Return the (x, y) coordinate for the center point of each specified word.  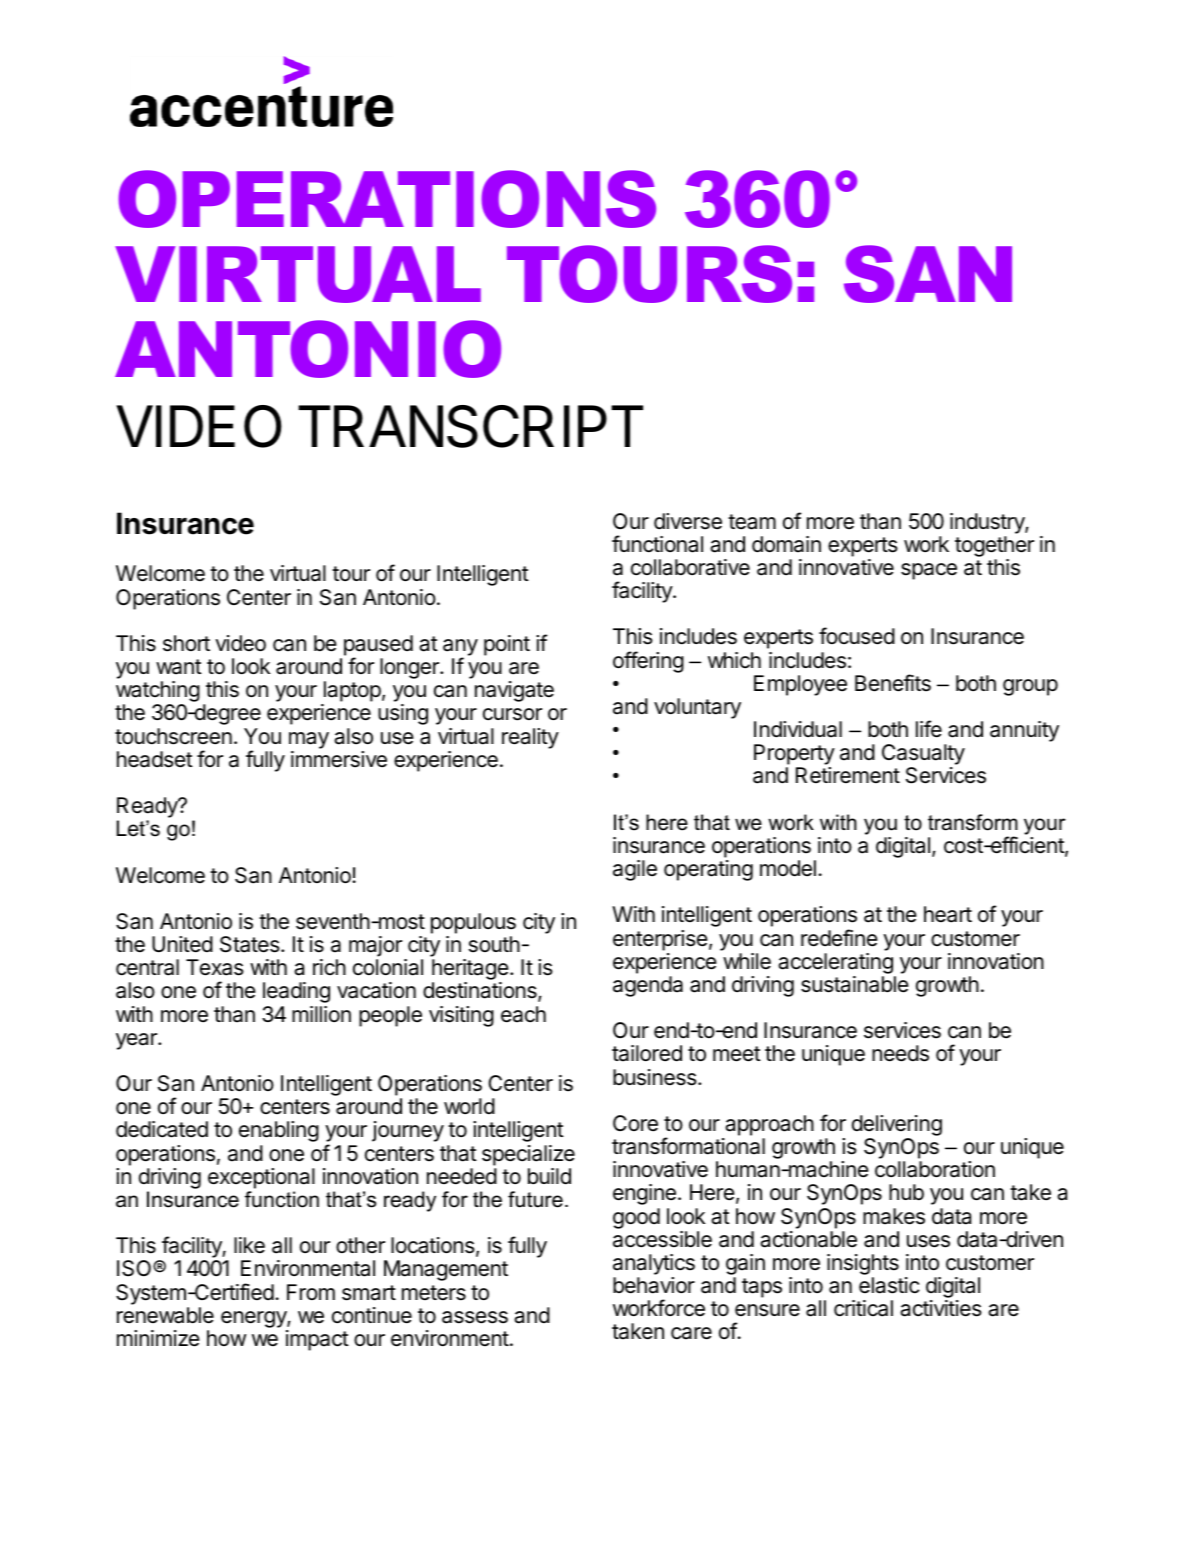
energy (254, 1319)
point (507, 645)
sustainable (855, 984)
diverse (688, 521)
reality (530, 738)
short (186, 643)
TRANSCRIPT (470, 426)
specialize (528, 1155)
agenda (648, 986)
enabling (279, 1131)
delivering (897, 1127)
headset (155, 759)
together (994, 546)
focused (857, 636)
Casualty (923, 756)
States (251, 944)
